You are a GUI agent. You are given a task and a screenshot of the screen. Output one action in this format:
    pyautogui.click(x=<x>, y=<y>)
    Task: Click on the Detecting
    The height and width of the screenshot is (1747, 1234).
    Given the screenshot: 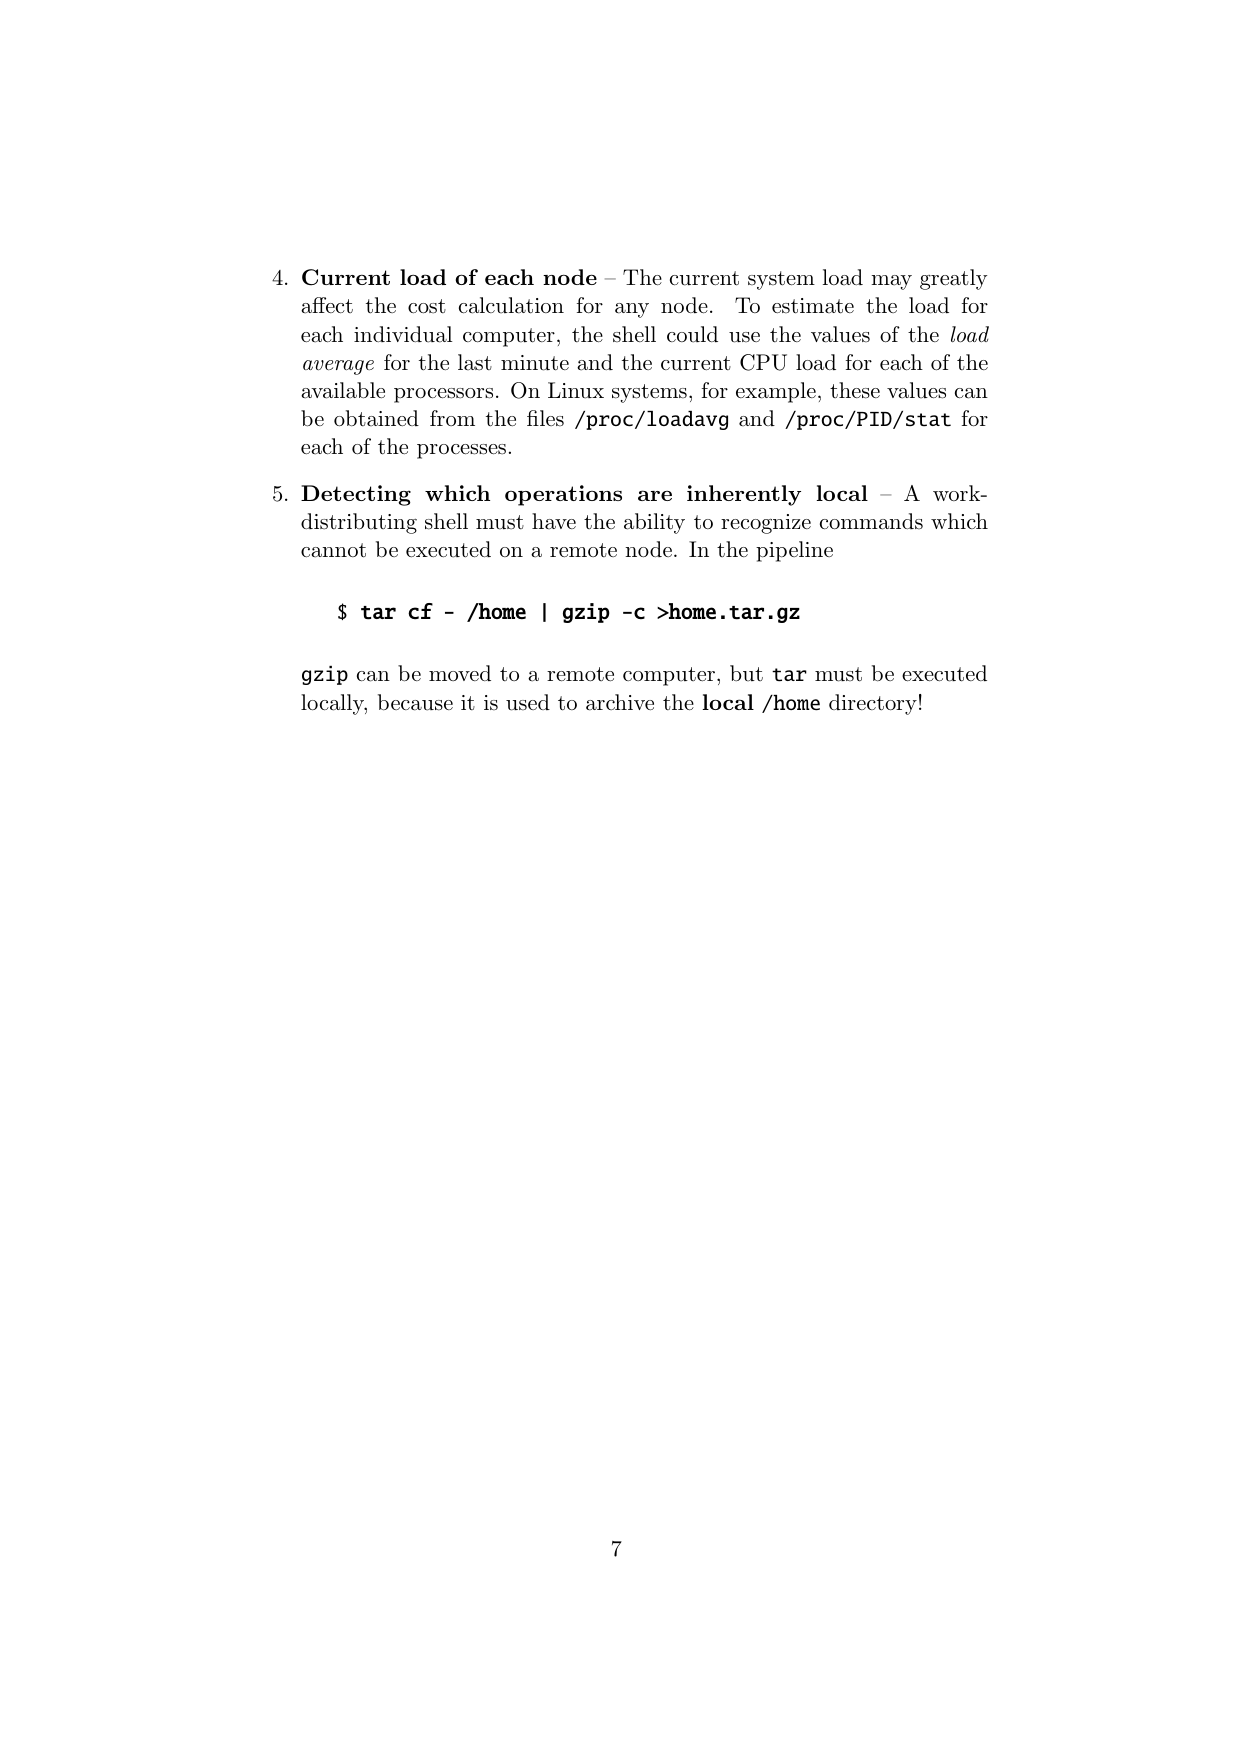 What is the action you would take?
    pyautogui.click(x=356, y=495)
